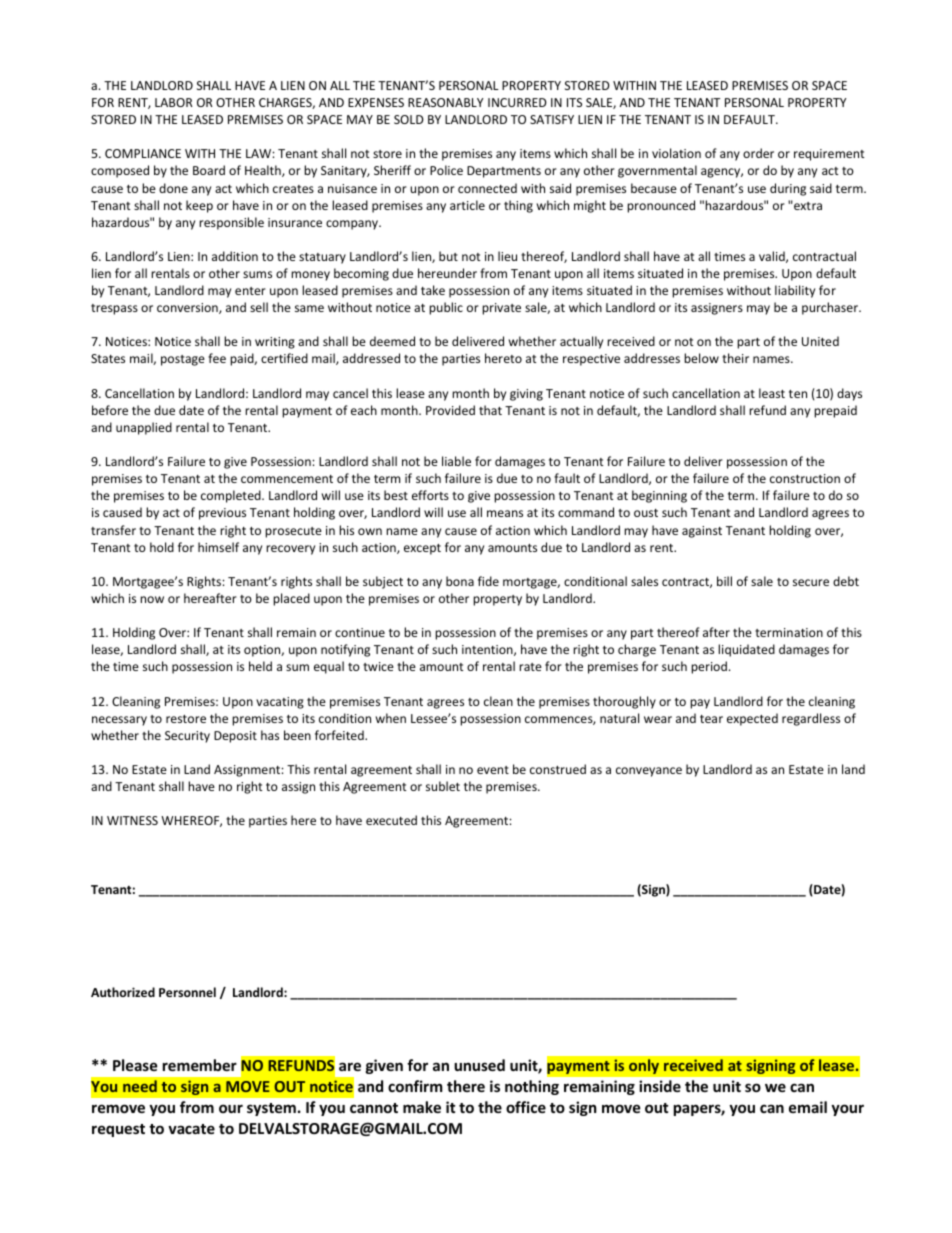 The image size is (952, 1233). I want to click on bill, so click(724, 581).
